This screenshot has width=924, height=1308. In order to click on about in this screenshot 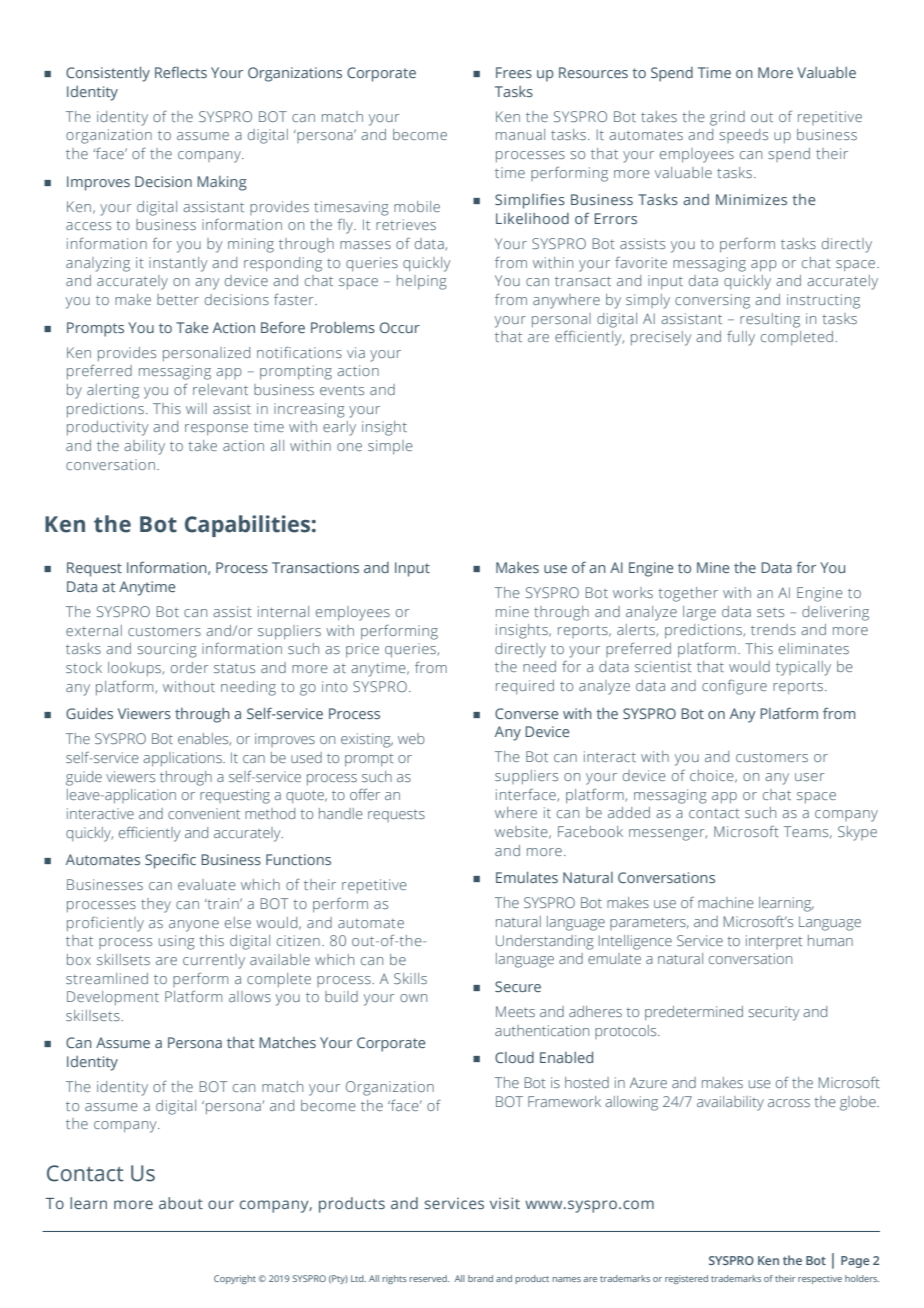, I will do `click(181, 1203)`.
